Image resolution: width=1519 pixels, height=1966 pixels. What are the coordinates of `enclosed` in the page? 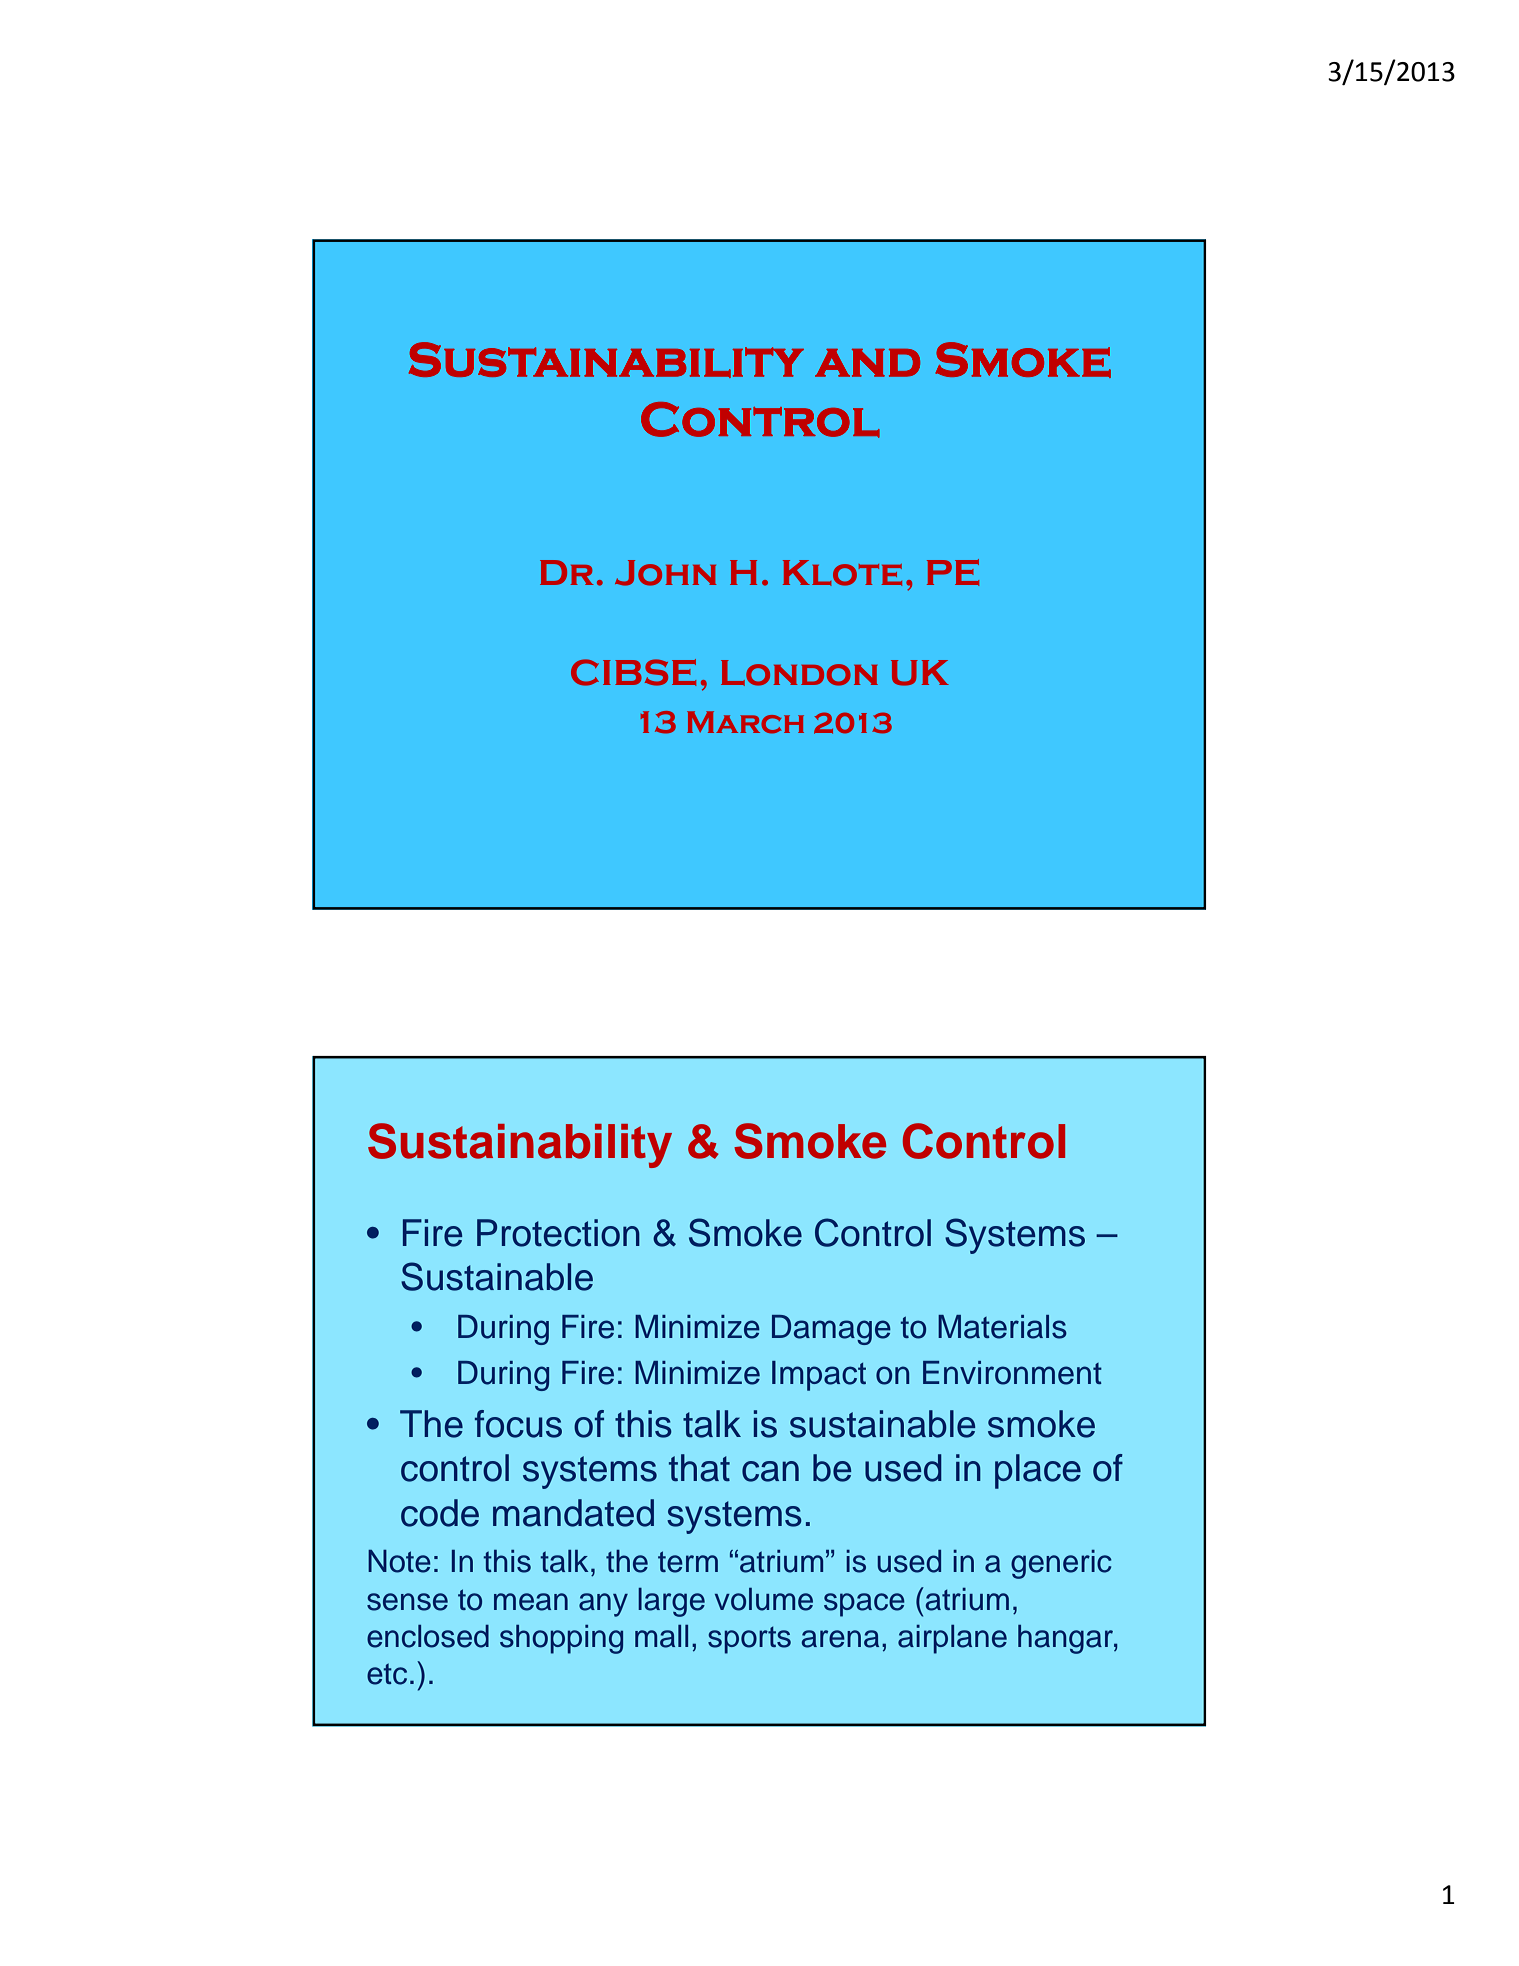 It's located at (428, 1636).
